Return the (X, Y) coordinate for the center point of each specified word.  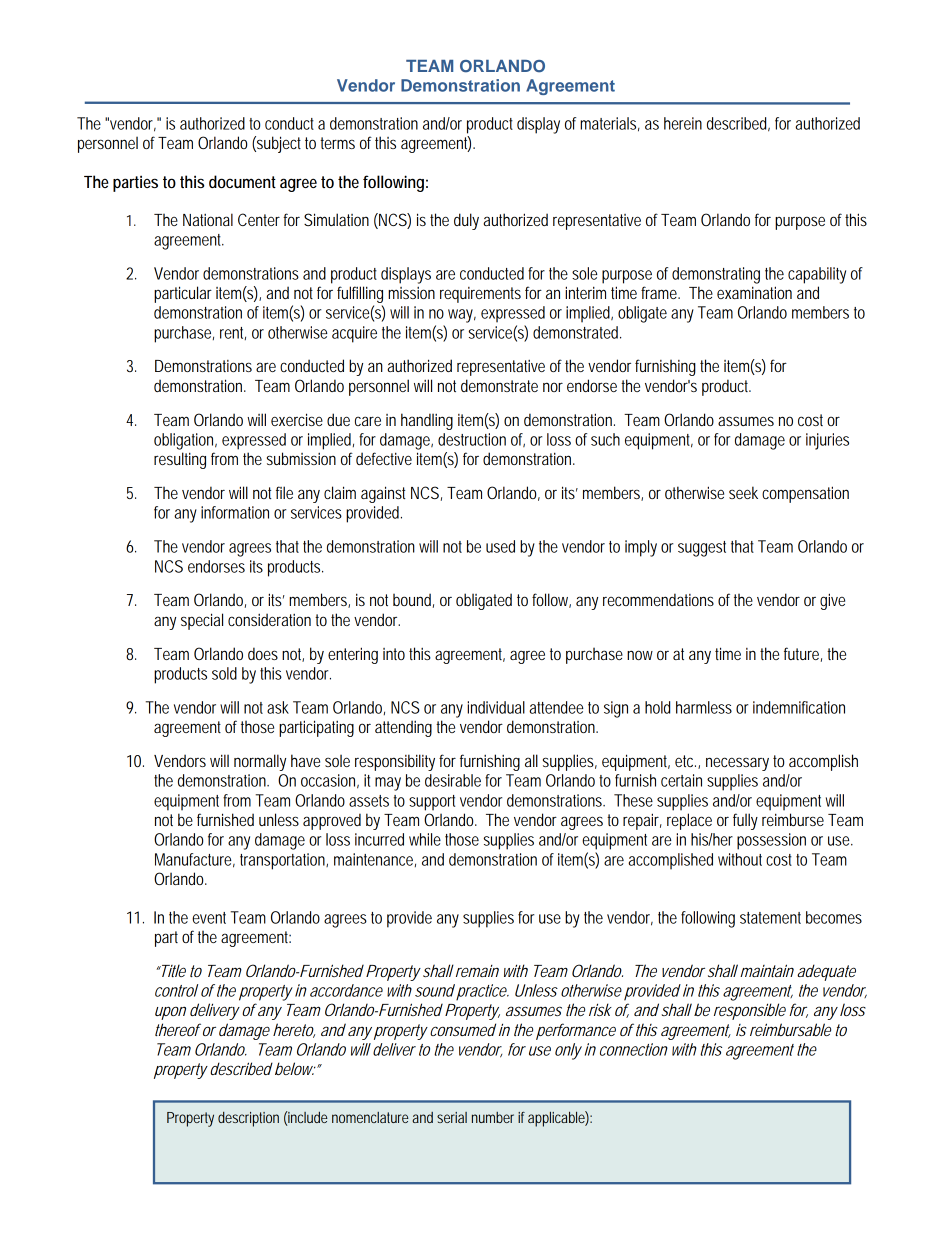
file (284, 492)
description (248, 1119)
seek (743, 492)
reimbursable (790, 1029)
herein (683, 123)
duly (466, 221)
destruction (472, 439)
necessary (737, 764)
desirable (453, 780)
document (242, 181)
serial (452, 1117)
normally (260, 762)
